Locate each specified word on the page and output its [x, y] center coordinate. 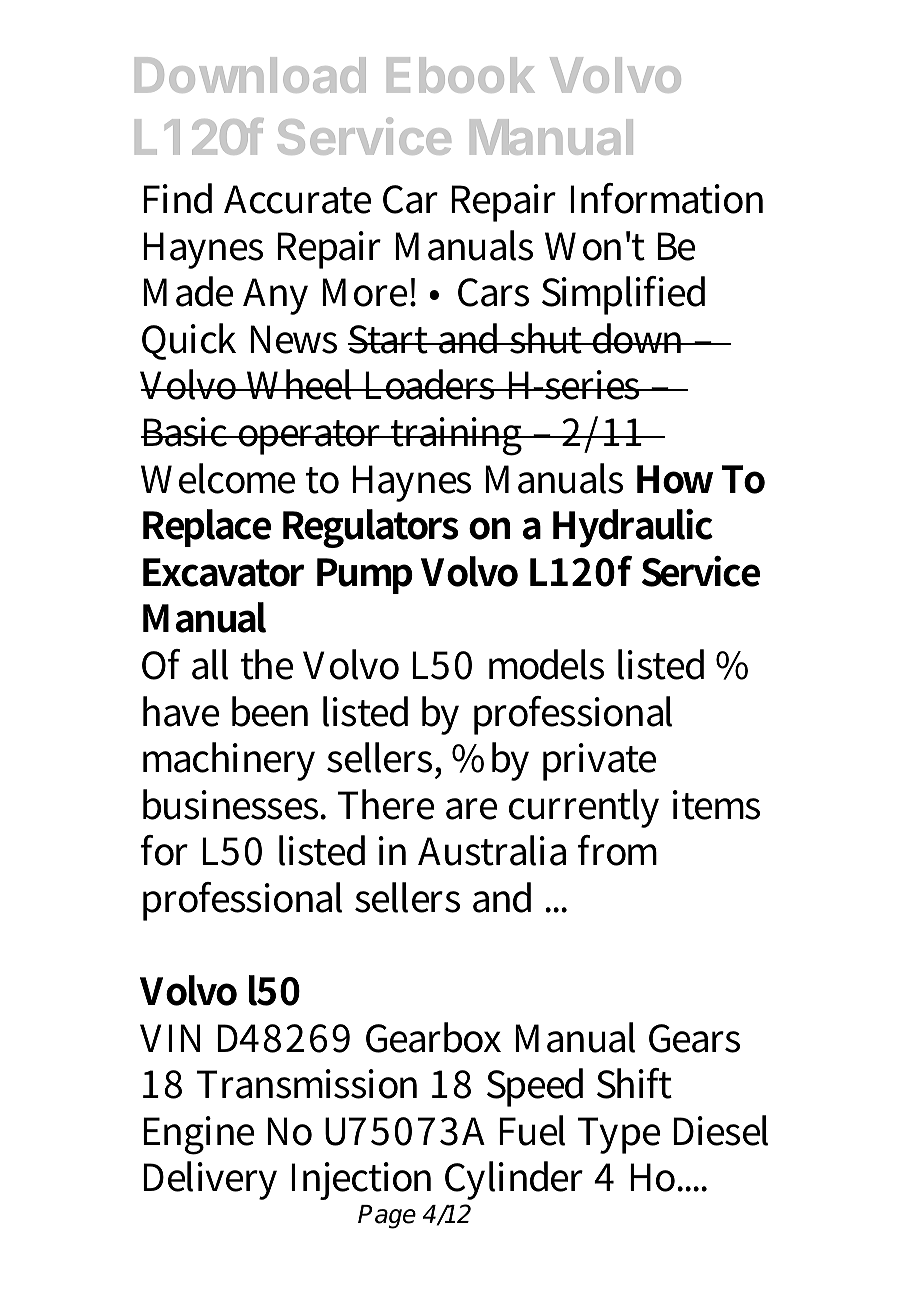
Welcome [218, 478]
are [471, 809]
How [675, 479]
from [617, 850]
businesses [232, 804]
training [457, 436]
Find [177, 198]
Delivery [210, 1180]
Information [666, 198]
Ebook [461, 75]
